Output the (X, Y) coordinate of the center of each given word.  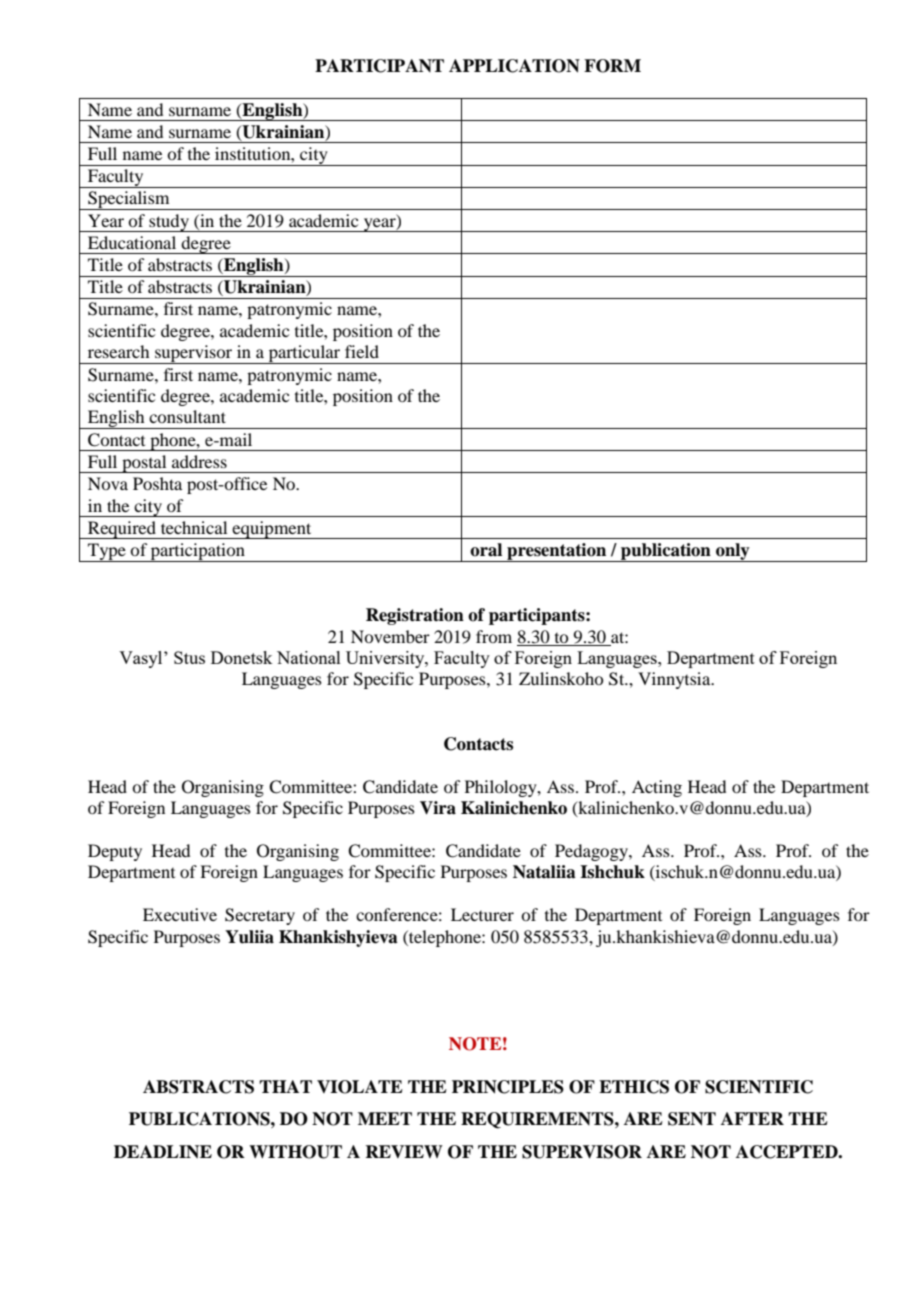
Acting (657, 788)
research (118, 351)
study (169, 223)
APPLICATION (514, 66)
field (362, 351)
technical (194, 527)
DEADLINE (163, 1152)
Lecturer (482, 914)
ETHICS (634, 1087)
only (733, 552)
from (494, 636)
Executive (180, 914)
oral (486, 550)
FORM (612, 66)
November (390, 636)
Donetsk (241, 657)
